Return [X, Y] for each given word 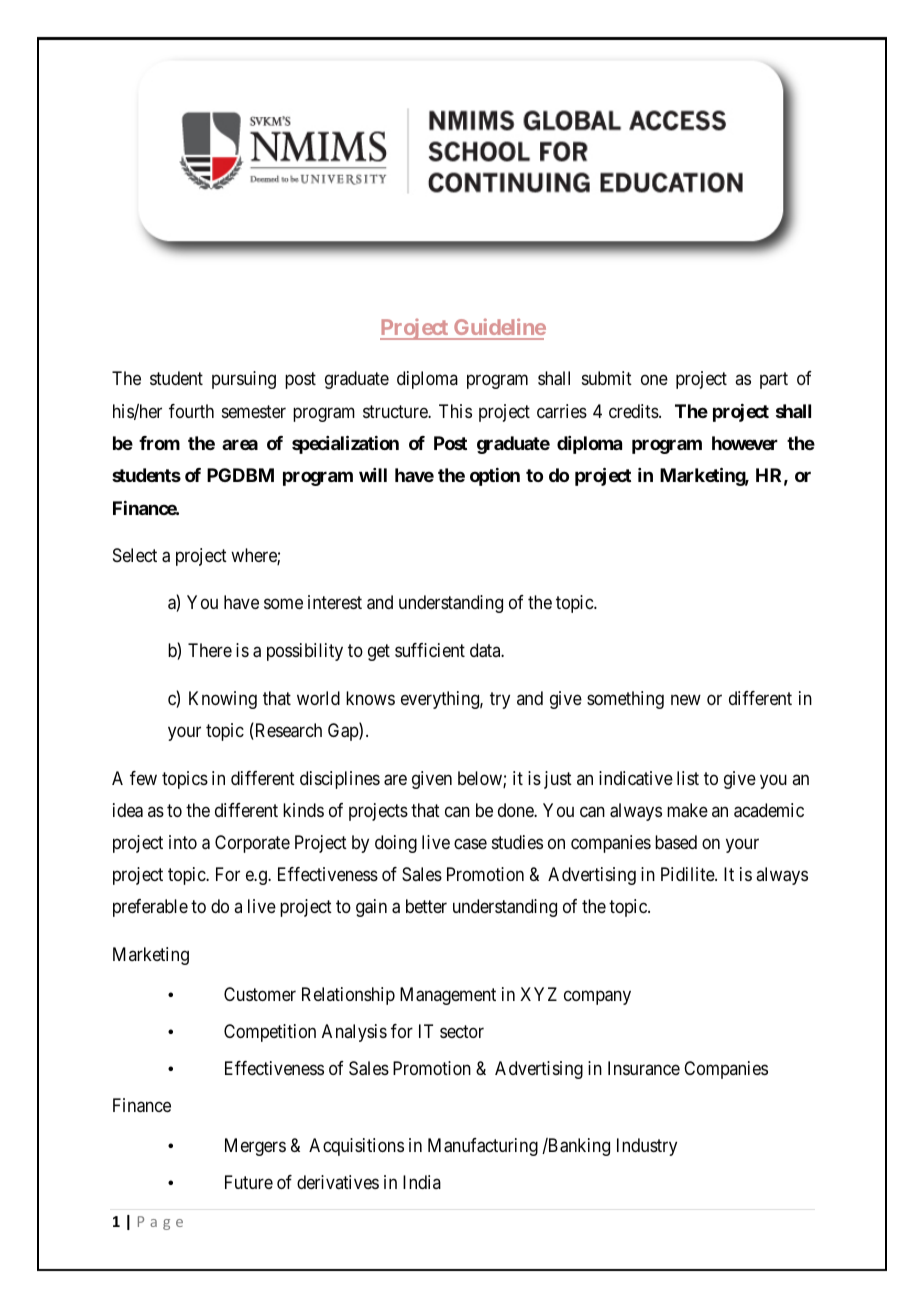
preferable [150, 908]
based [676, 842]
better [426, 906]
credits [634, 411]
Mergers [255, 1147]
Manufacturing [483, 1147]
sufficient [430, 650]
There [210, 650]
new [686, 699]
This [455, 411]
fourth [191, 411]
